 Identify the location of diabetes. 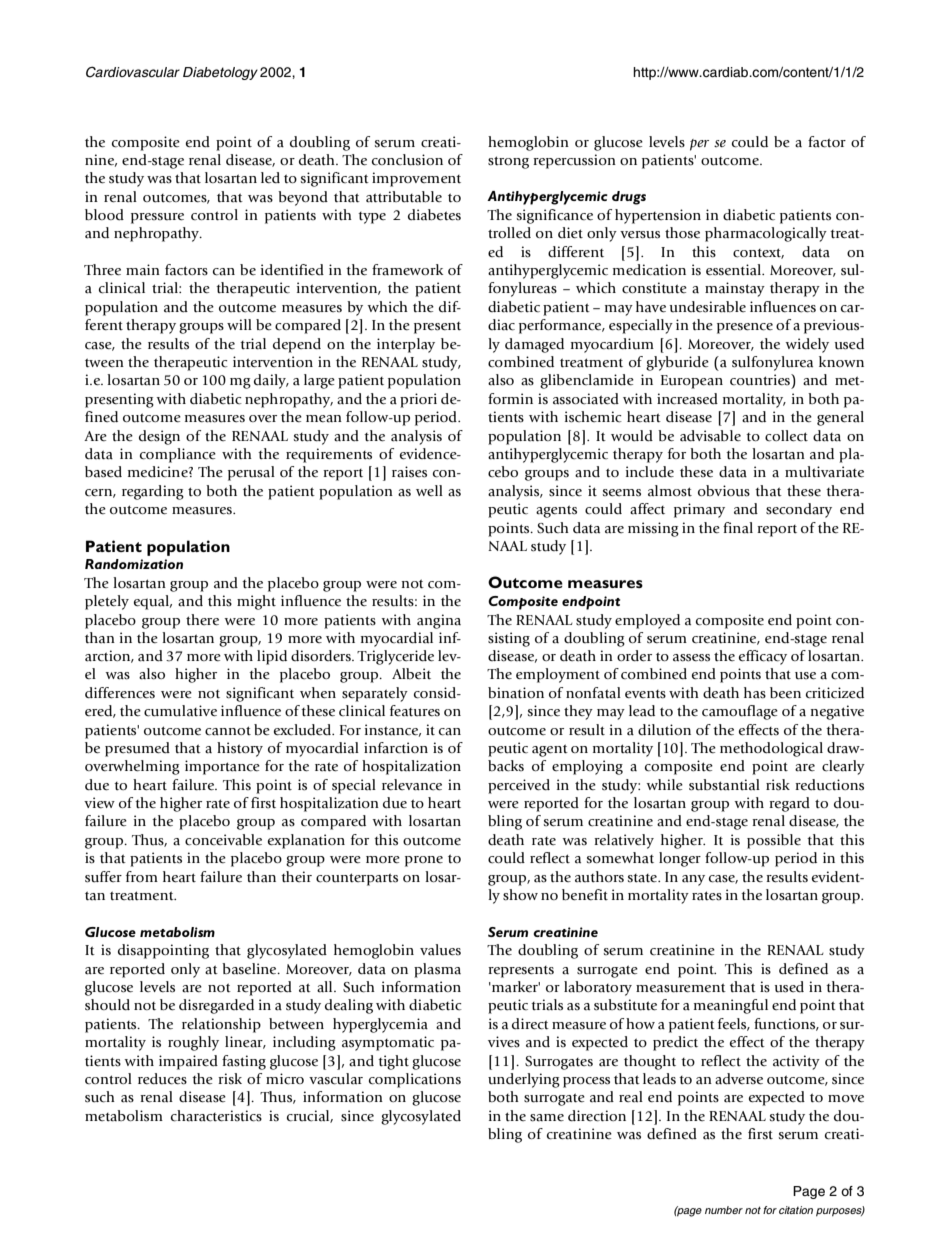
(434, 215).
